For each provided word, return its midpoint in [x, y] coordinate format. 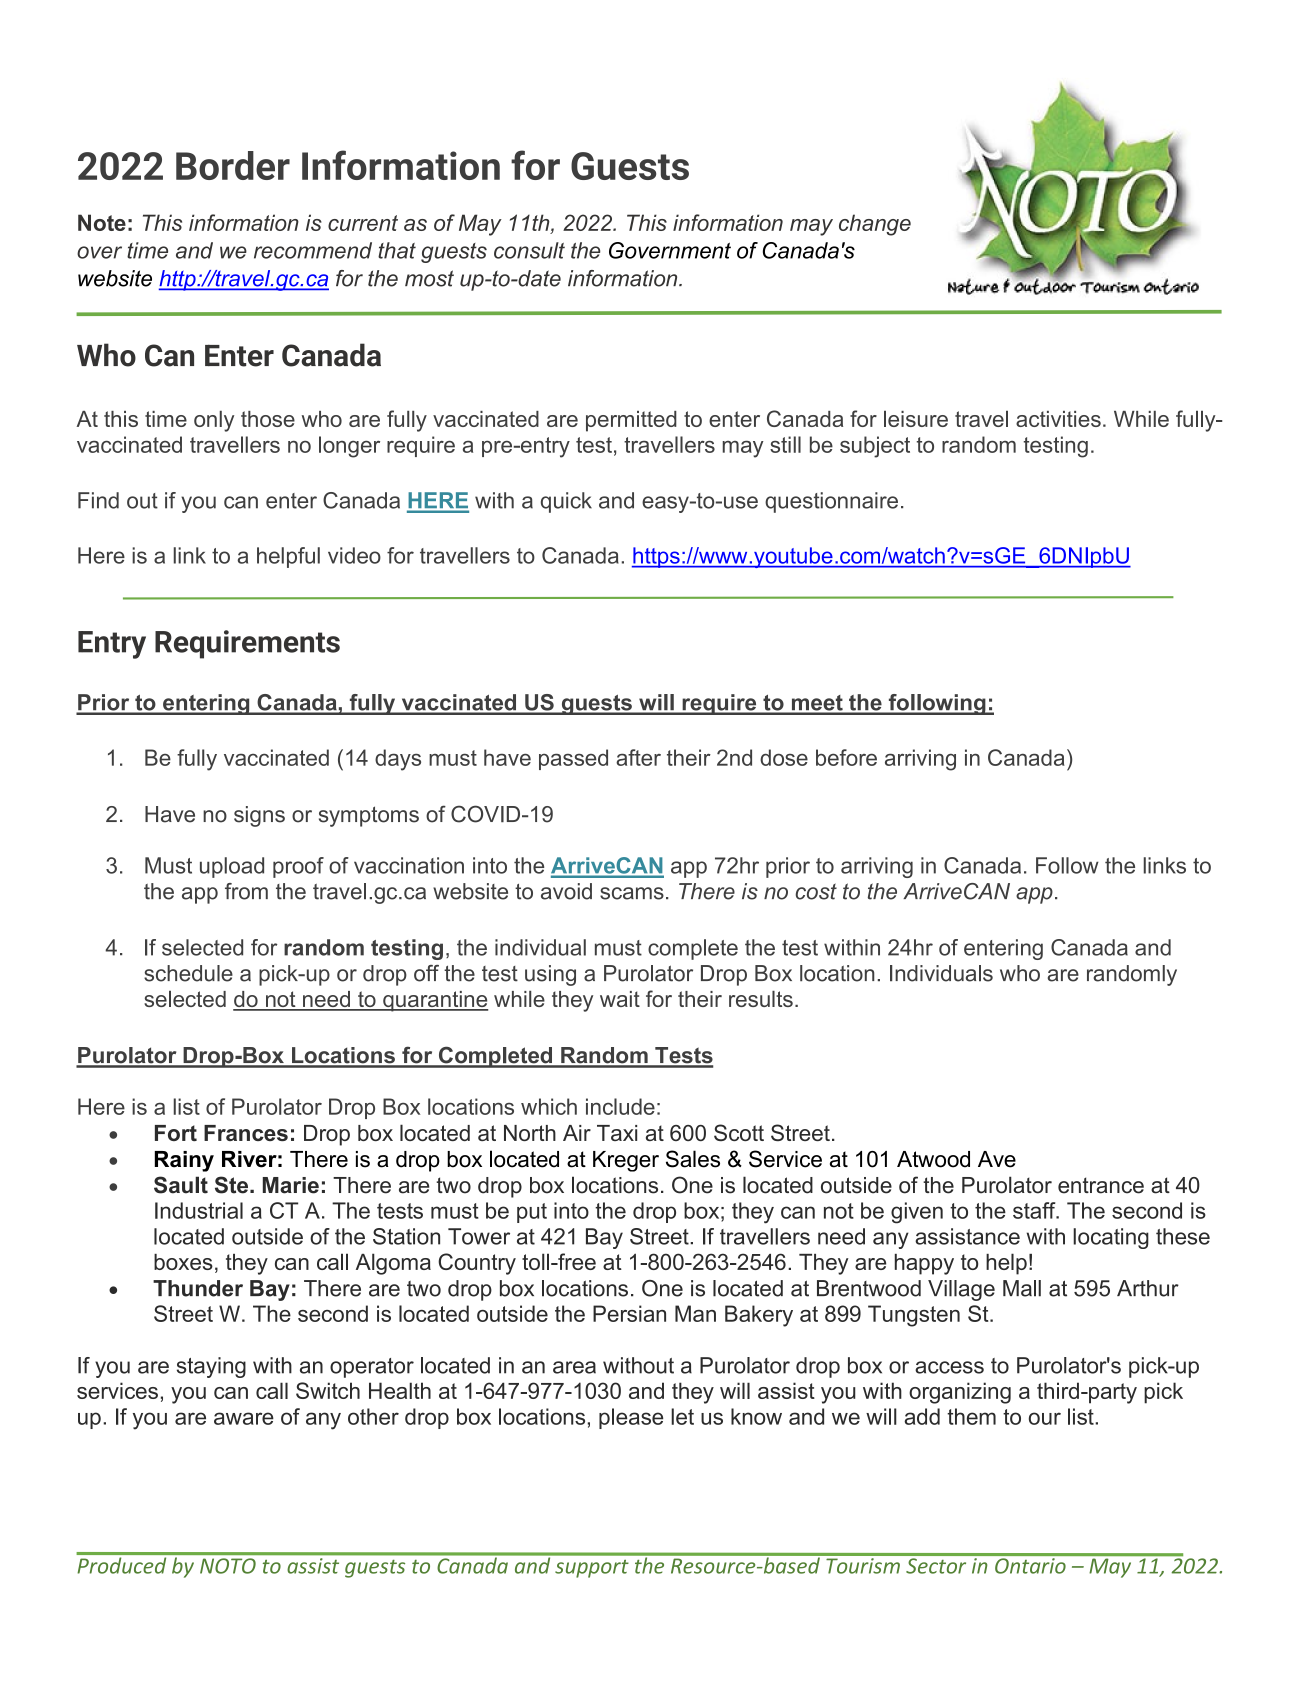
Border [233, 165]
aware [244, 1418]
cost [816, 891]
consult [529, 250]
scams [632, 893]
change [875, 225]
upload [232, 867]
